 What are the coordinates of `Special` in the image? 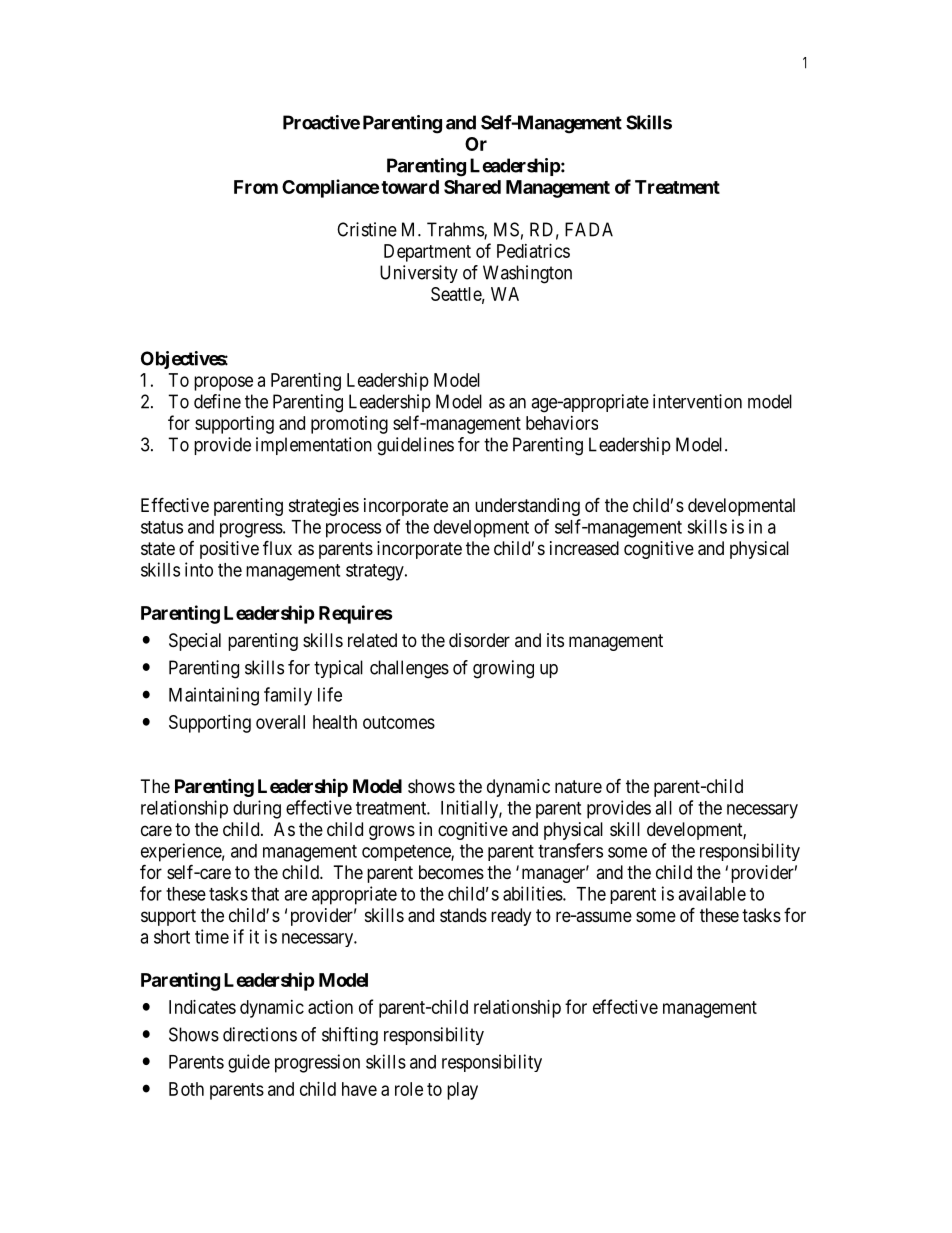 It's located at (195, 642).
